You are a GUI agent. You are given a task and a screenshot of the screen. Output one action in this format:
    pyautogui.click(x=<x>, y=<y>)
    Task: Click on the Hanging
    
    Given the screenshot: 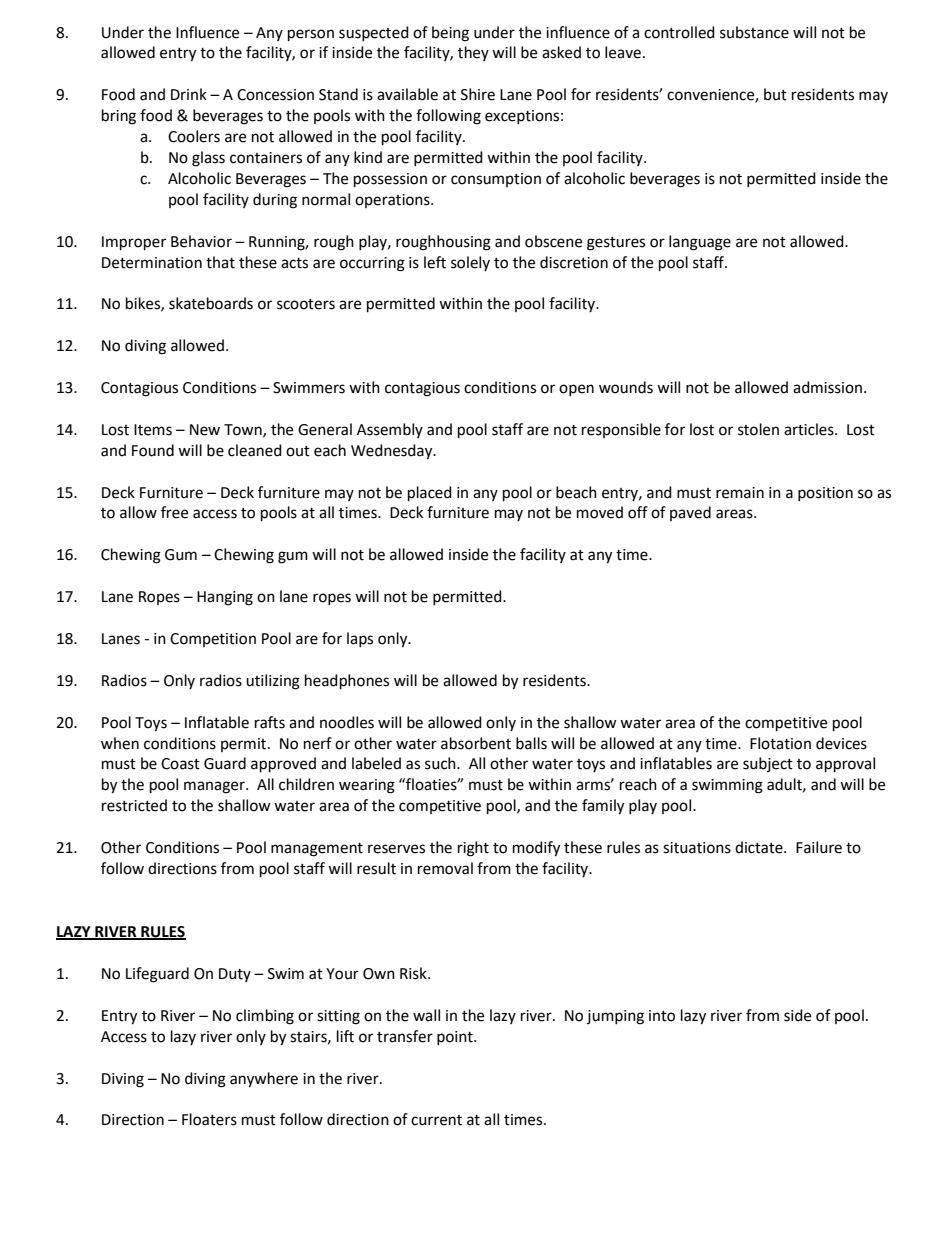 What is the action you would take?
    pyautogui.click(x=225, y=598)
